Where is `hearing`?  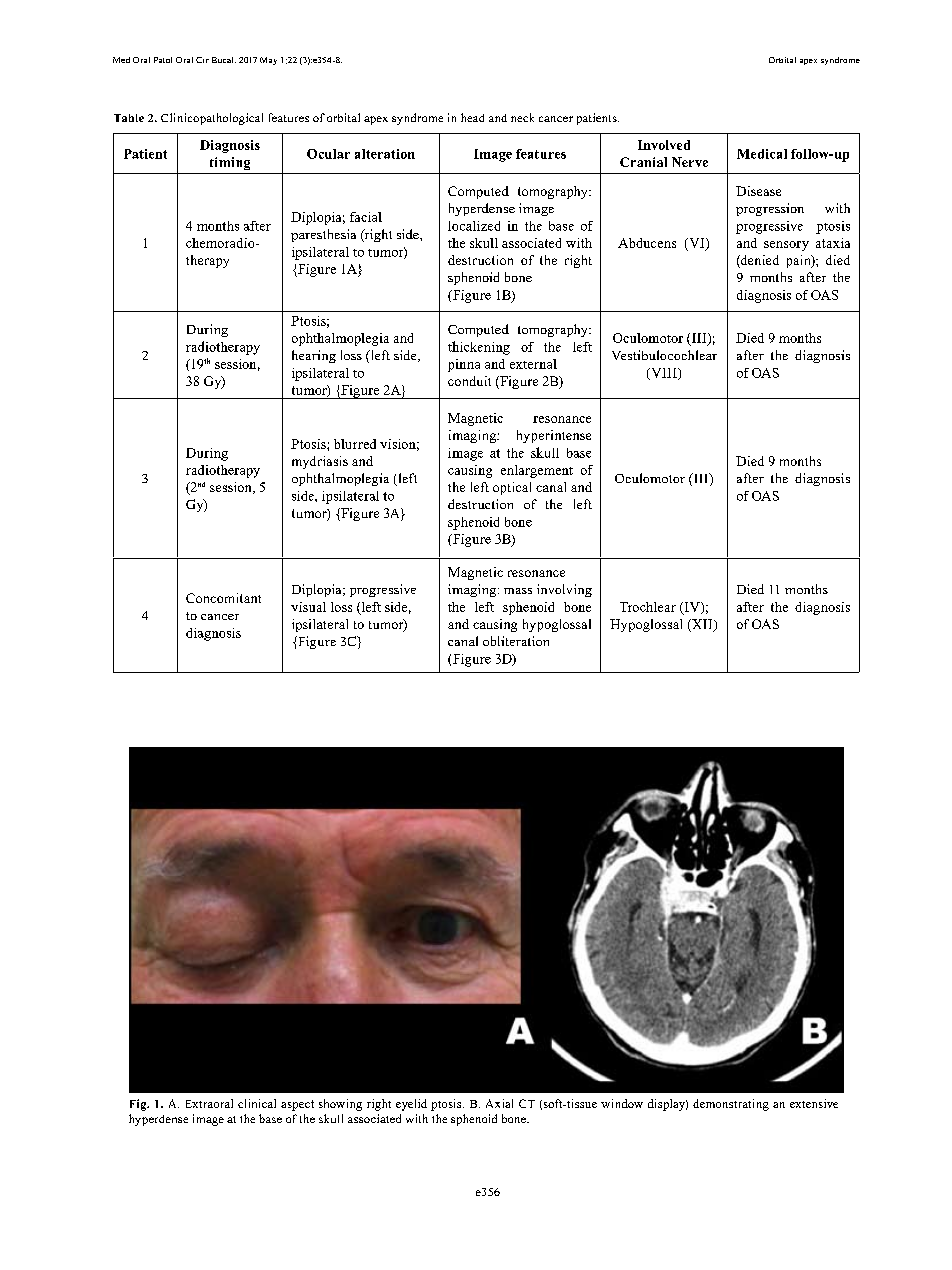
hearing is located at coordinates (314, 356).
